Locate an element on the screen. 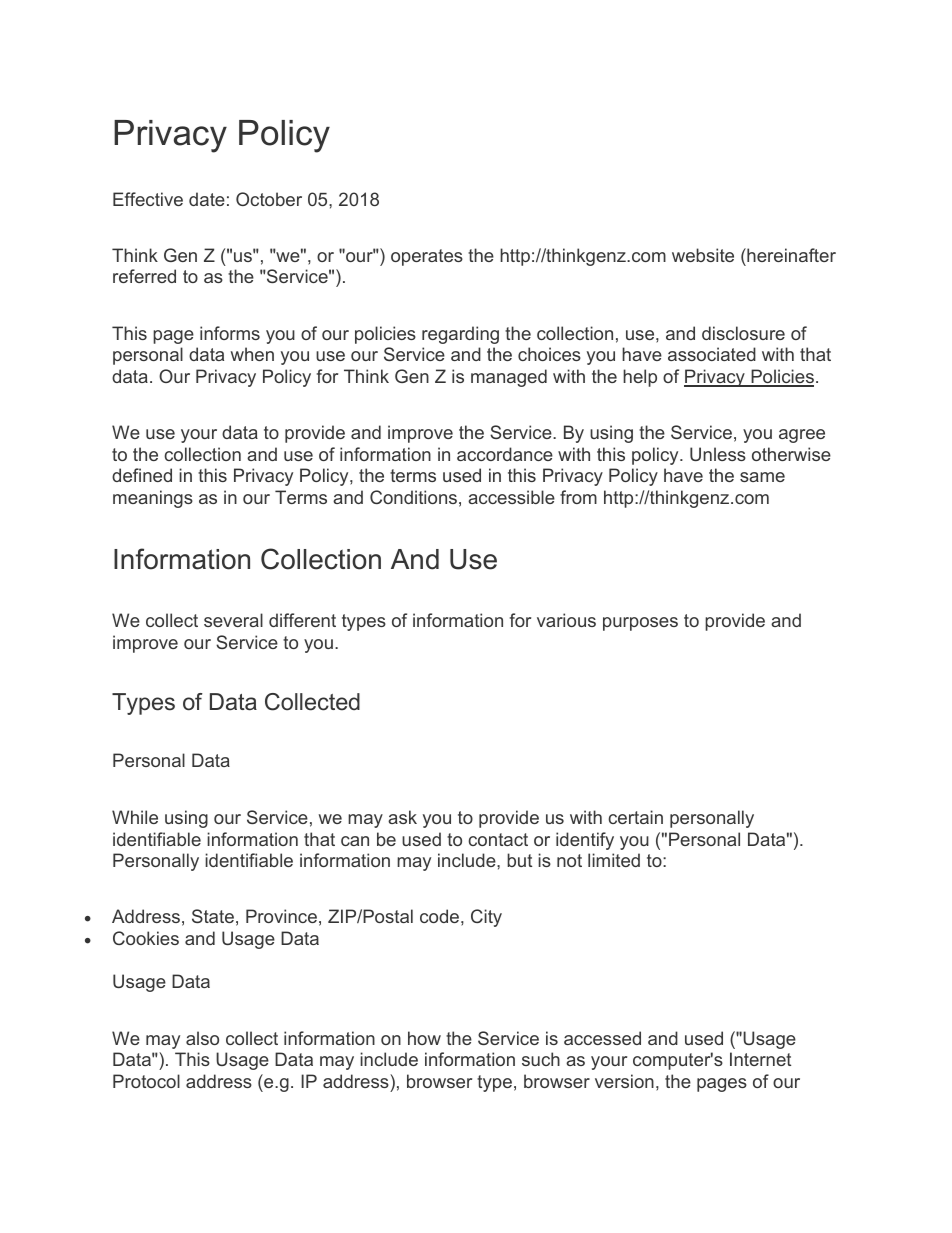 Image resolution: width=952 pixels, height=1233 pixels. how is located at coordinates (424, 1038).
